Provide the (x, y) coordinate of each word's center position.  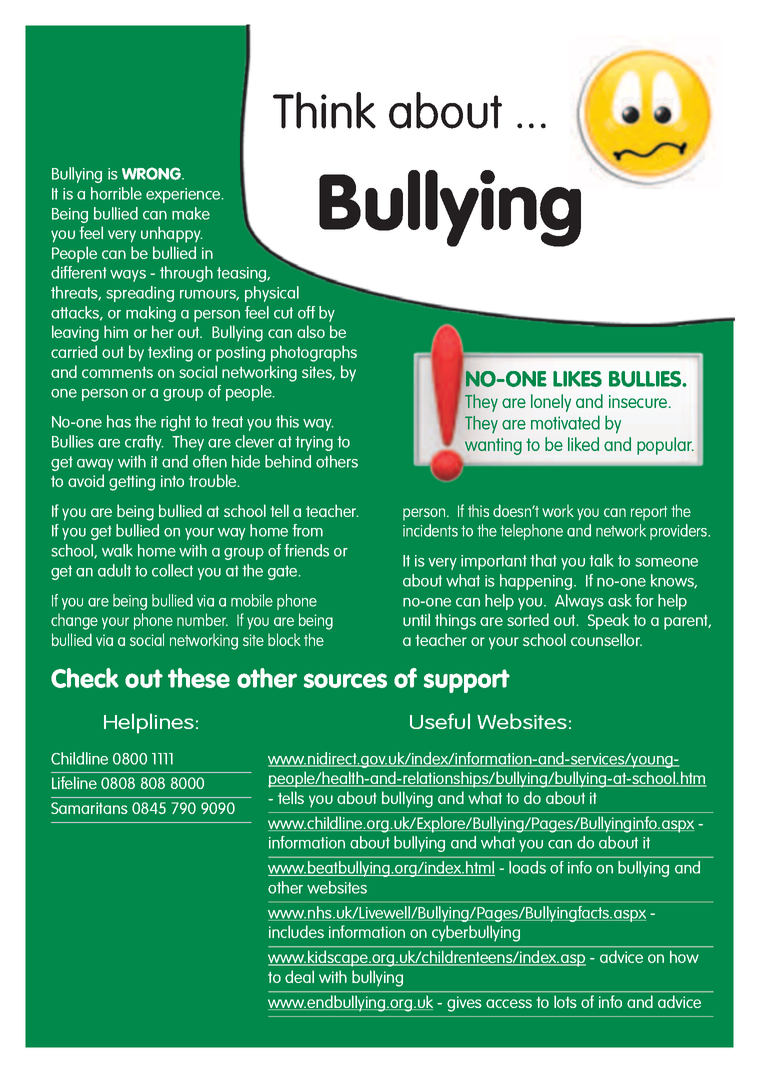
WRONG (152, 173)
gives (464, 1004)
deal (299, 976)
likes (577, 379)
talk (601, 560)
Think (324, 110)
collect (172, 570)
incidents (430, 530)
